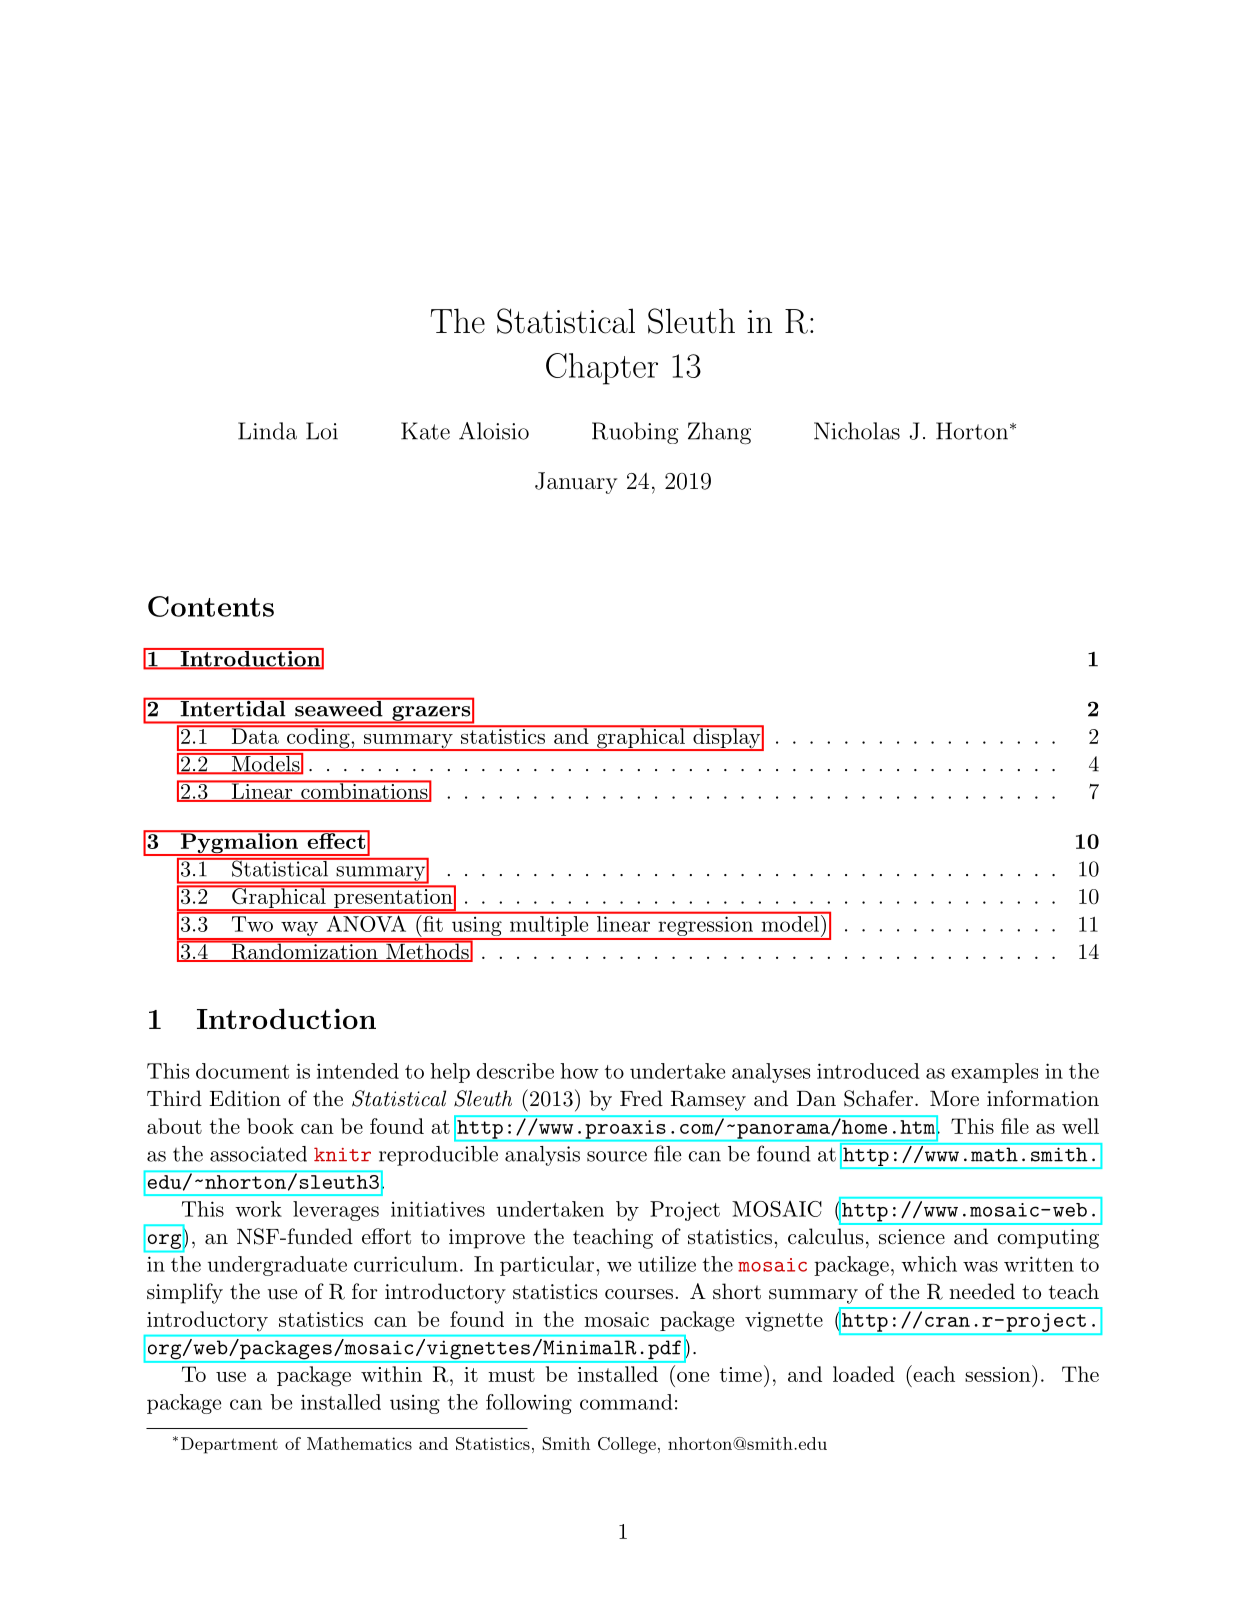 This page has width=1246, height=1612. What do you see at coordinates (994, 1073) in the page?
I see `examples` at bounding box center [994, 1073].
